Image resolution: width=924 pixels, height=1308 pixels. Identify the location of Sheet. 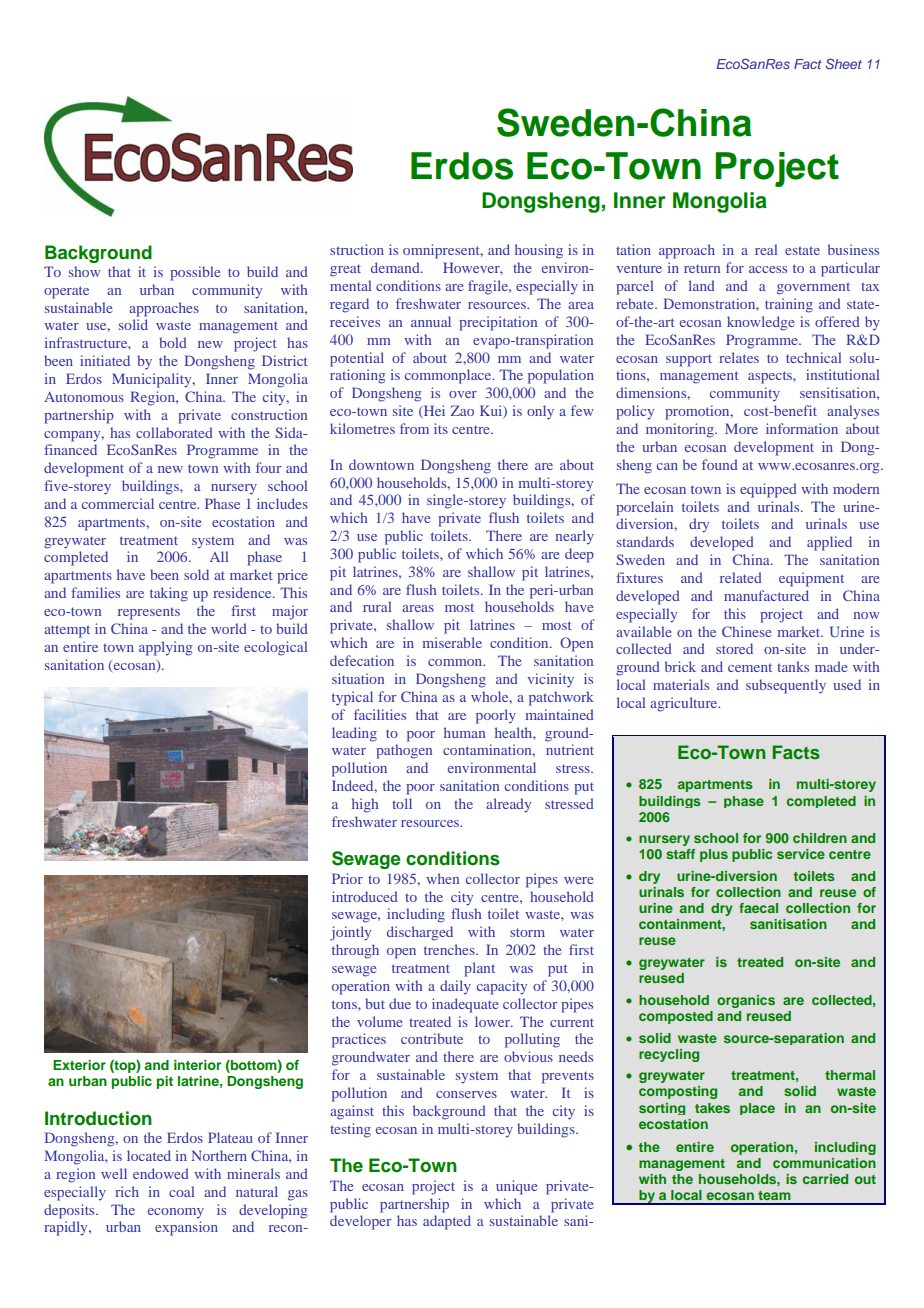
(843, 63).
